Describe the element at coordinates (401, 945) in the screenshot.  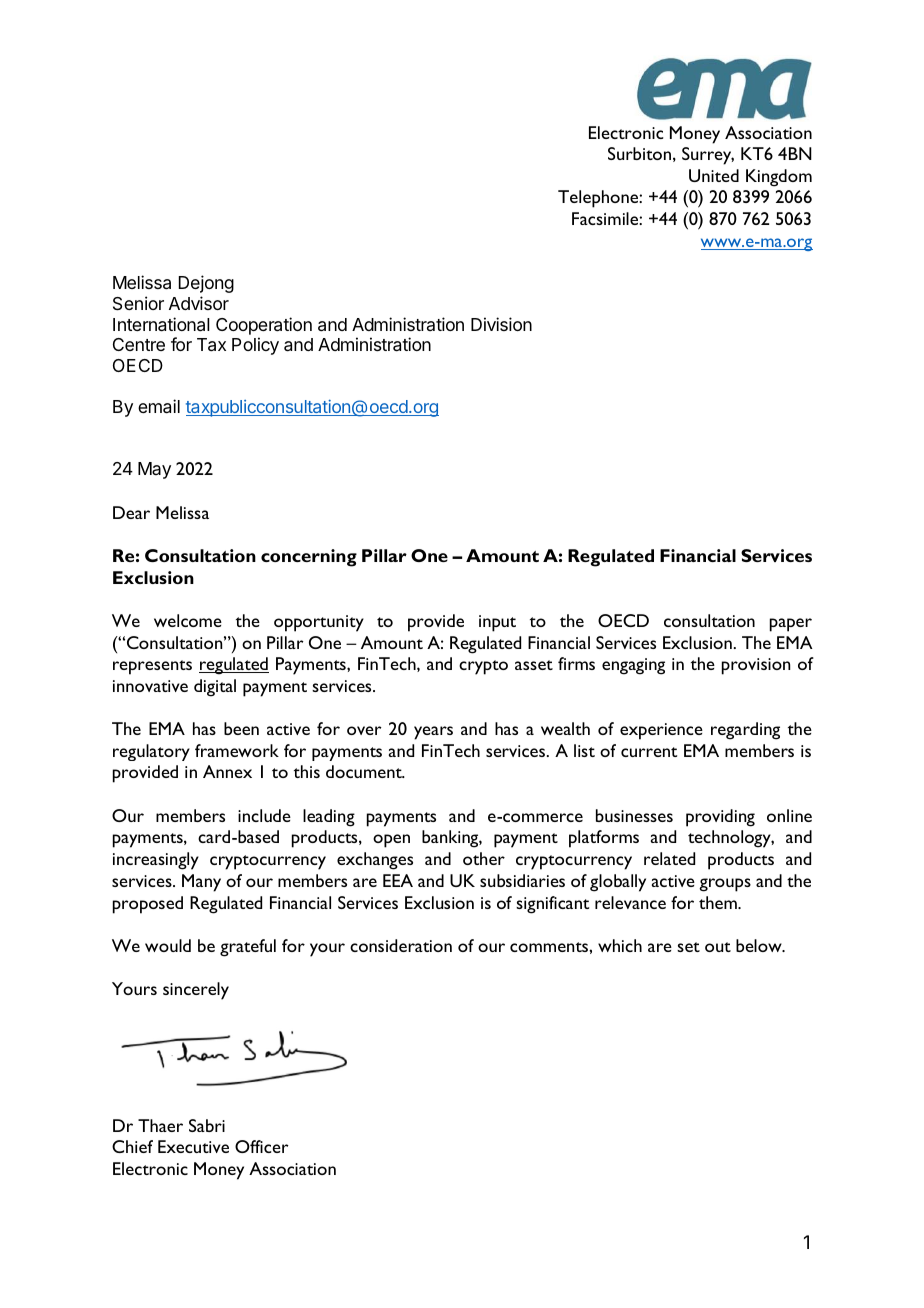
I see `consideration` at that location.
